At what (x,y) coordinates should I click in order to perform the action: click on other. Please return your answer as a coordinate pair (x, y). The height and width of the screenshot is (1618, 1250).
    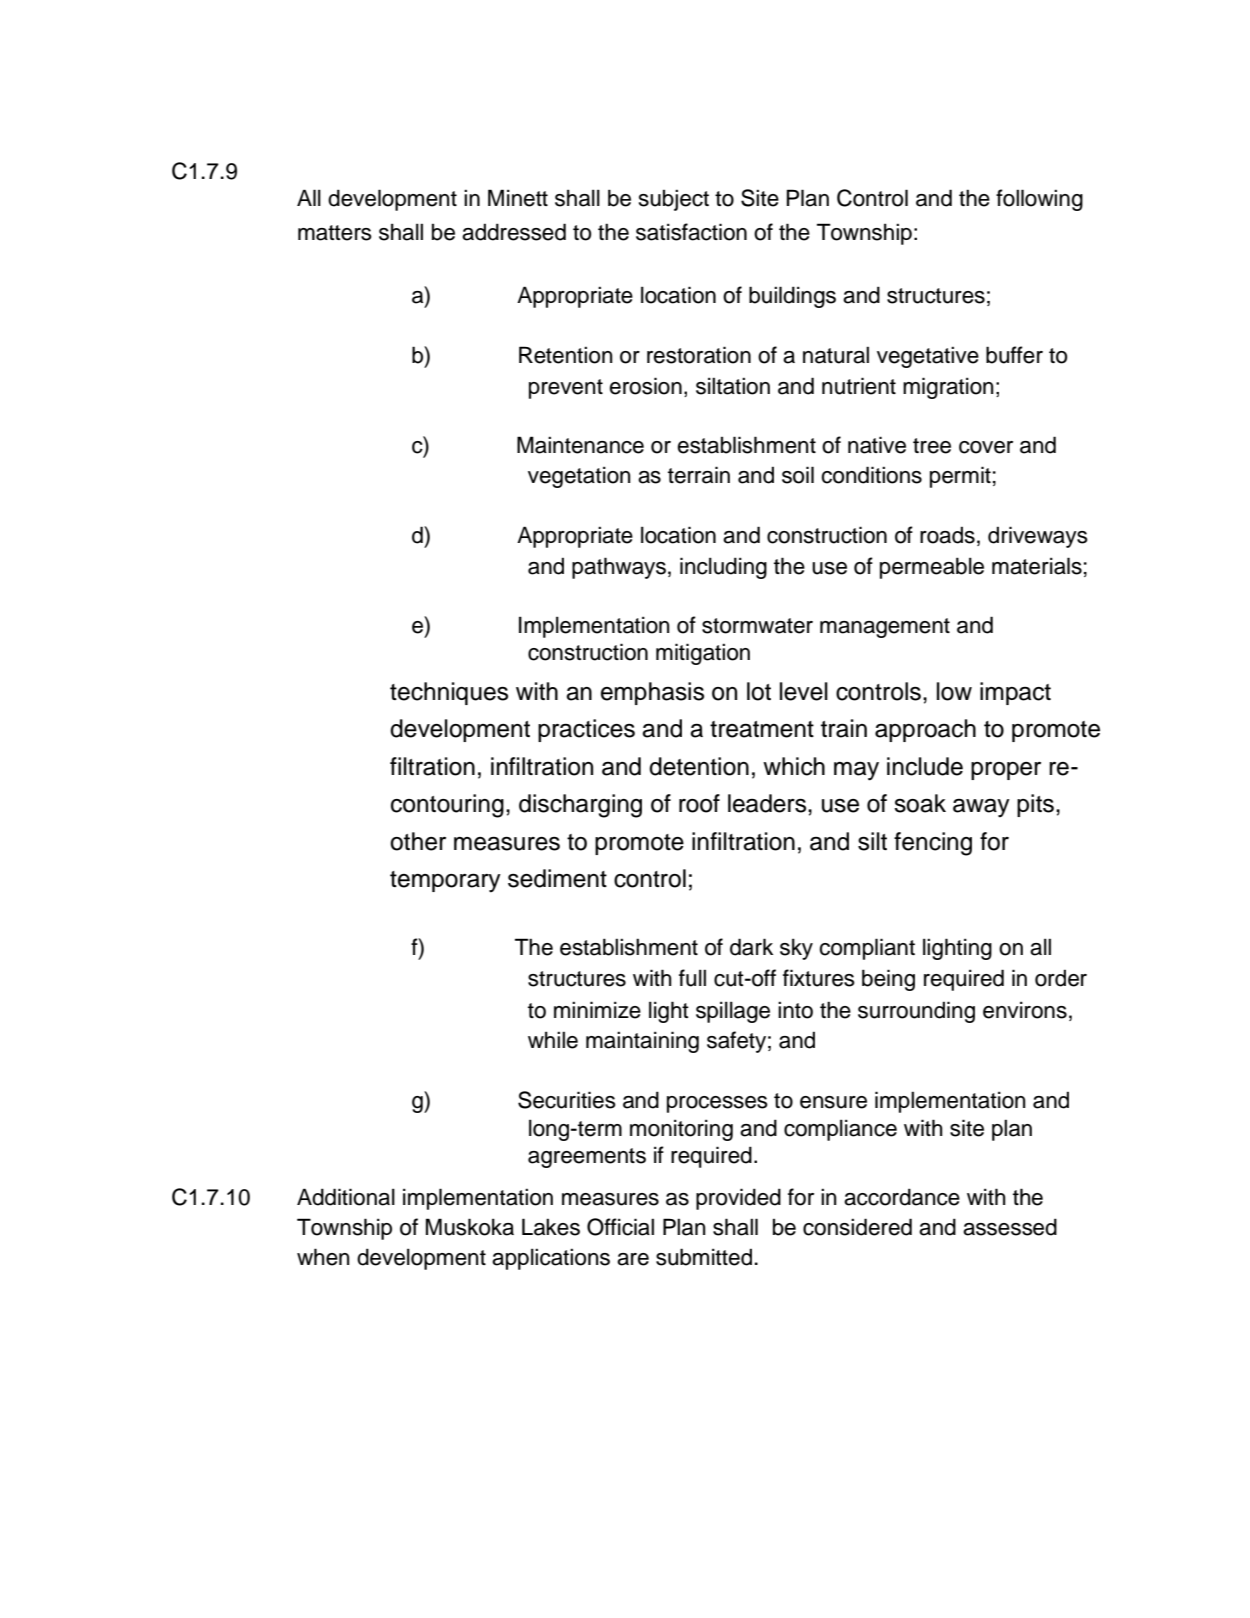
    Looking at the image, I should click on (418, 841).
